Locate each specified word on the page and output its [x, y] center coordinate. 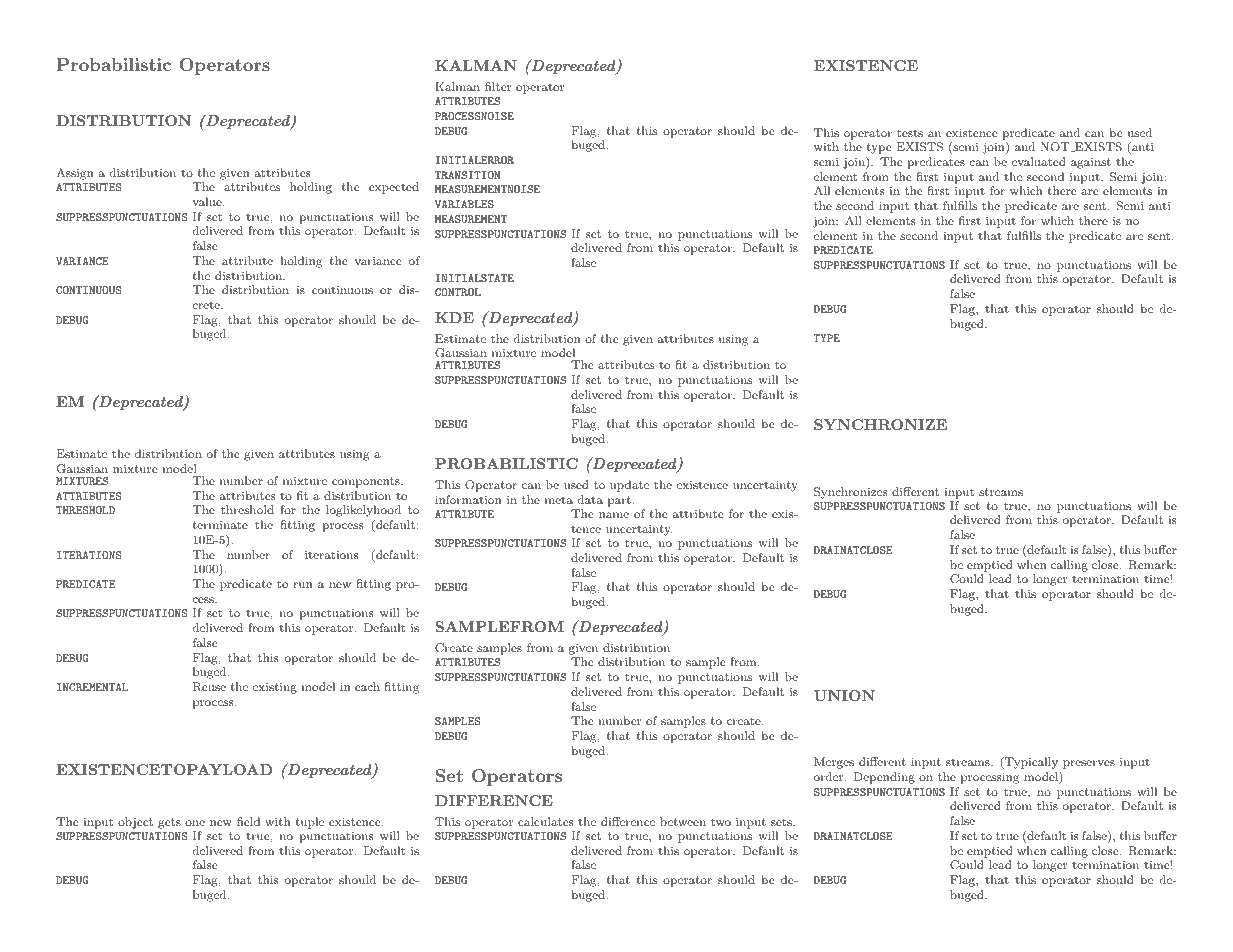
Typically [1030, 763]
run [303, 585]
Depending [884, 778]
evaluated [1039, 161]
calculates [545, 821]
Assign [75, 174]
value [208, 201]
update [629, 486]
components [367, 482]
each [367, 686]
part [620, 501]
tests [910, 133]
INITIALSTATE [475, 278]
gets [169, 823]
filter [498, 86]
